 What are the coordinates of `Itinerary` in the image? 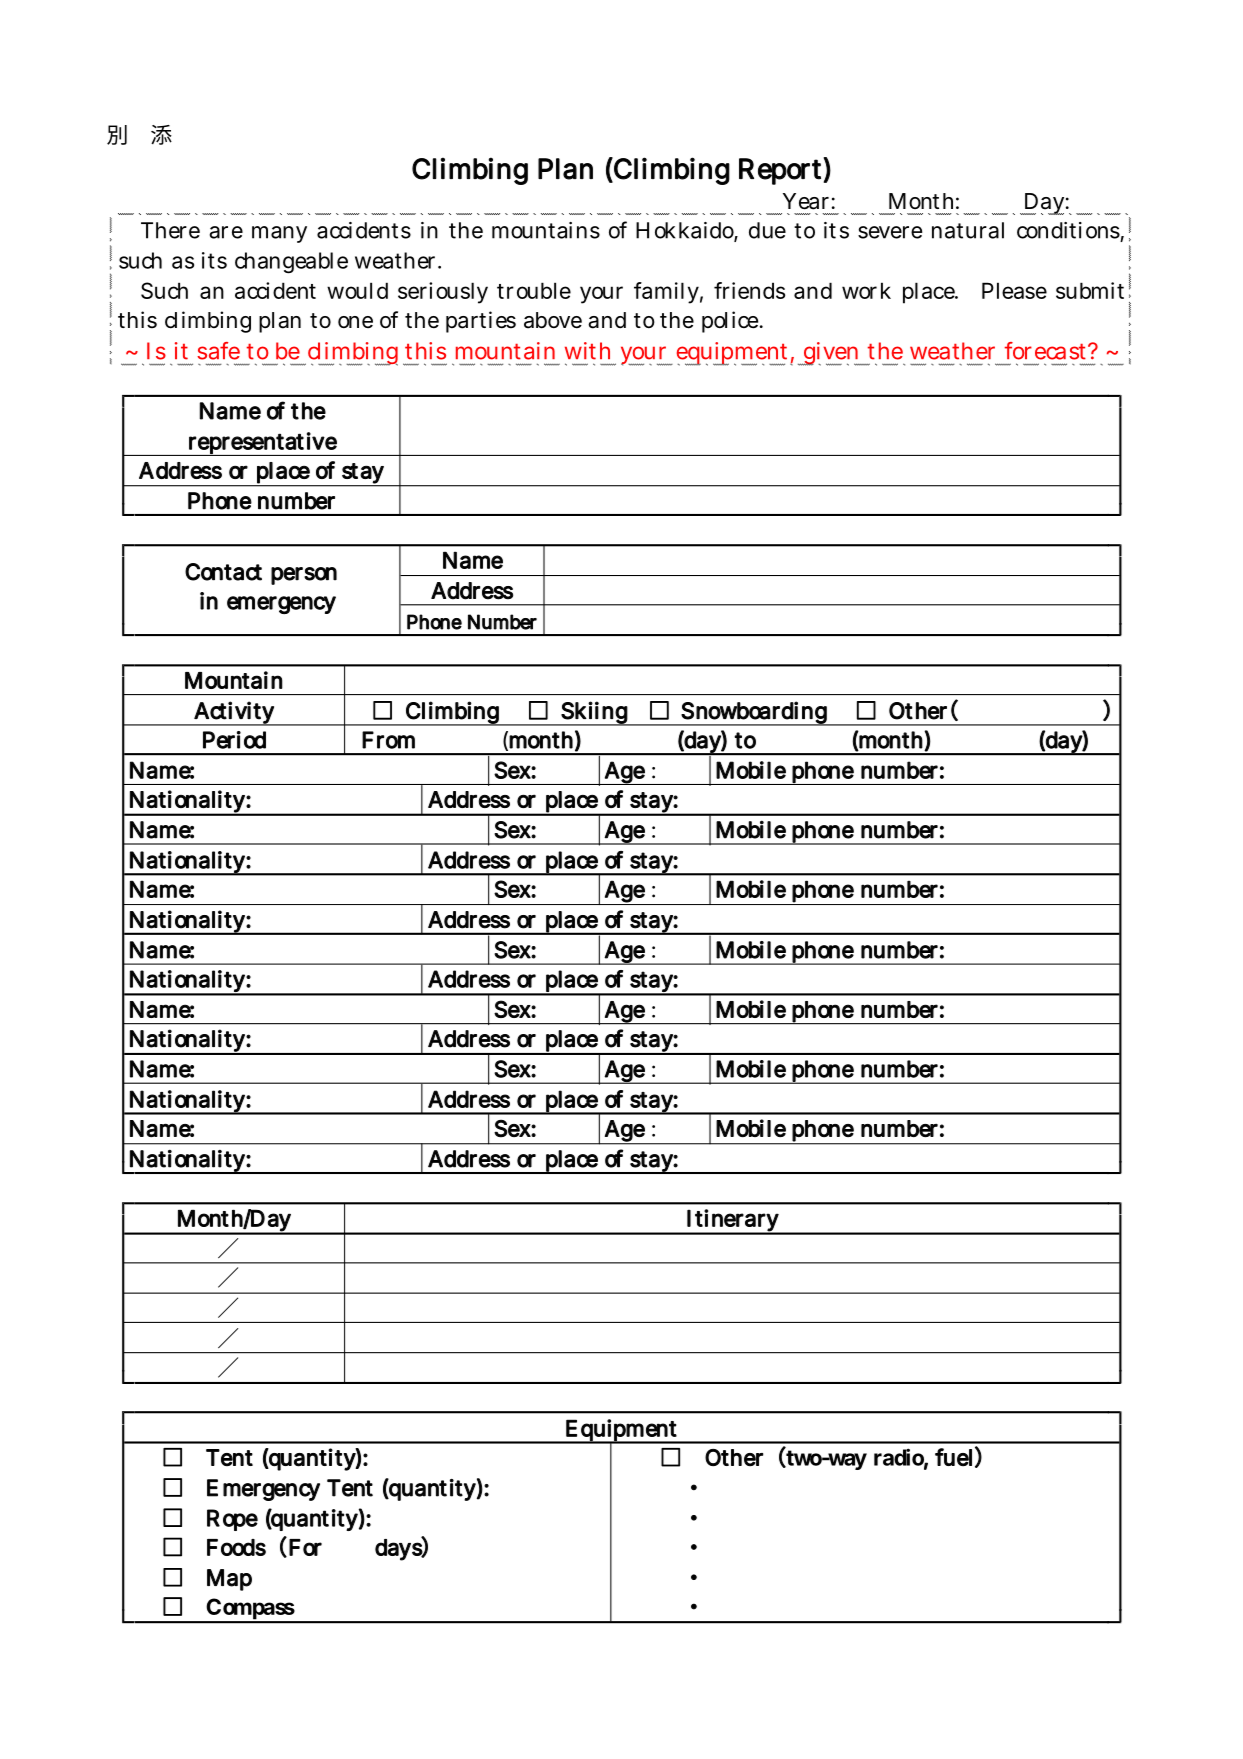 It's located at (733, 1221).
